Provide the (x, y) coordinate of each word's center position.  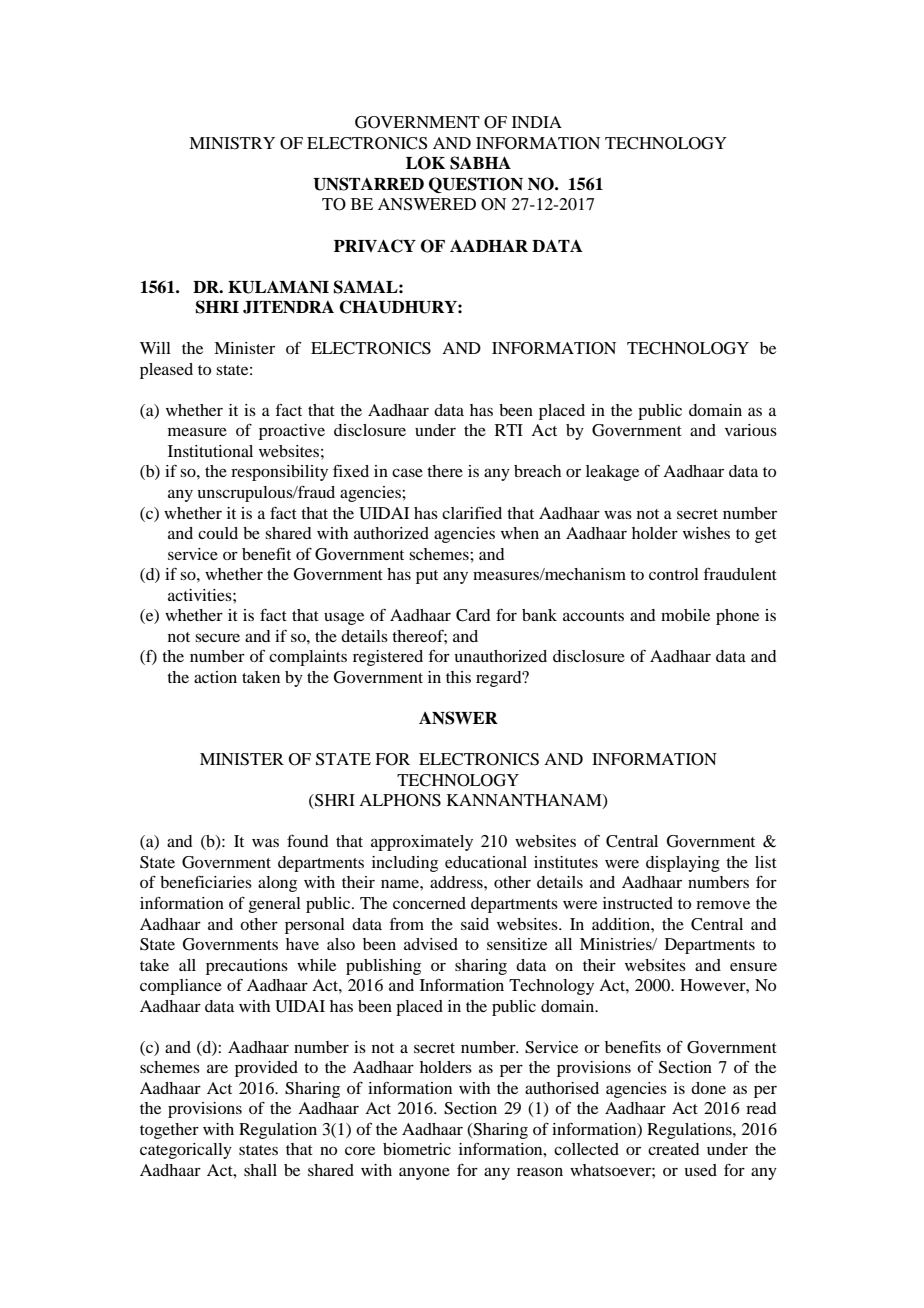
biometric (417, 1149)
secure (217, 637)
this (458, 677)
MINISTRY (232, 143)
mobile (685, 615)
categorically (186, 1151)
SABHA (480, 163)
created (673, 1149)
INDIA (537, 122)
